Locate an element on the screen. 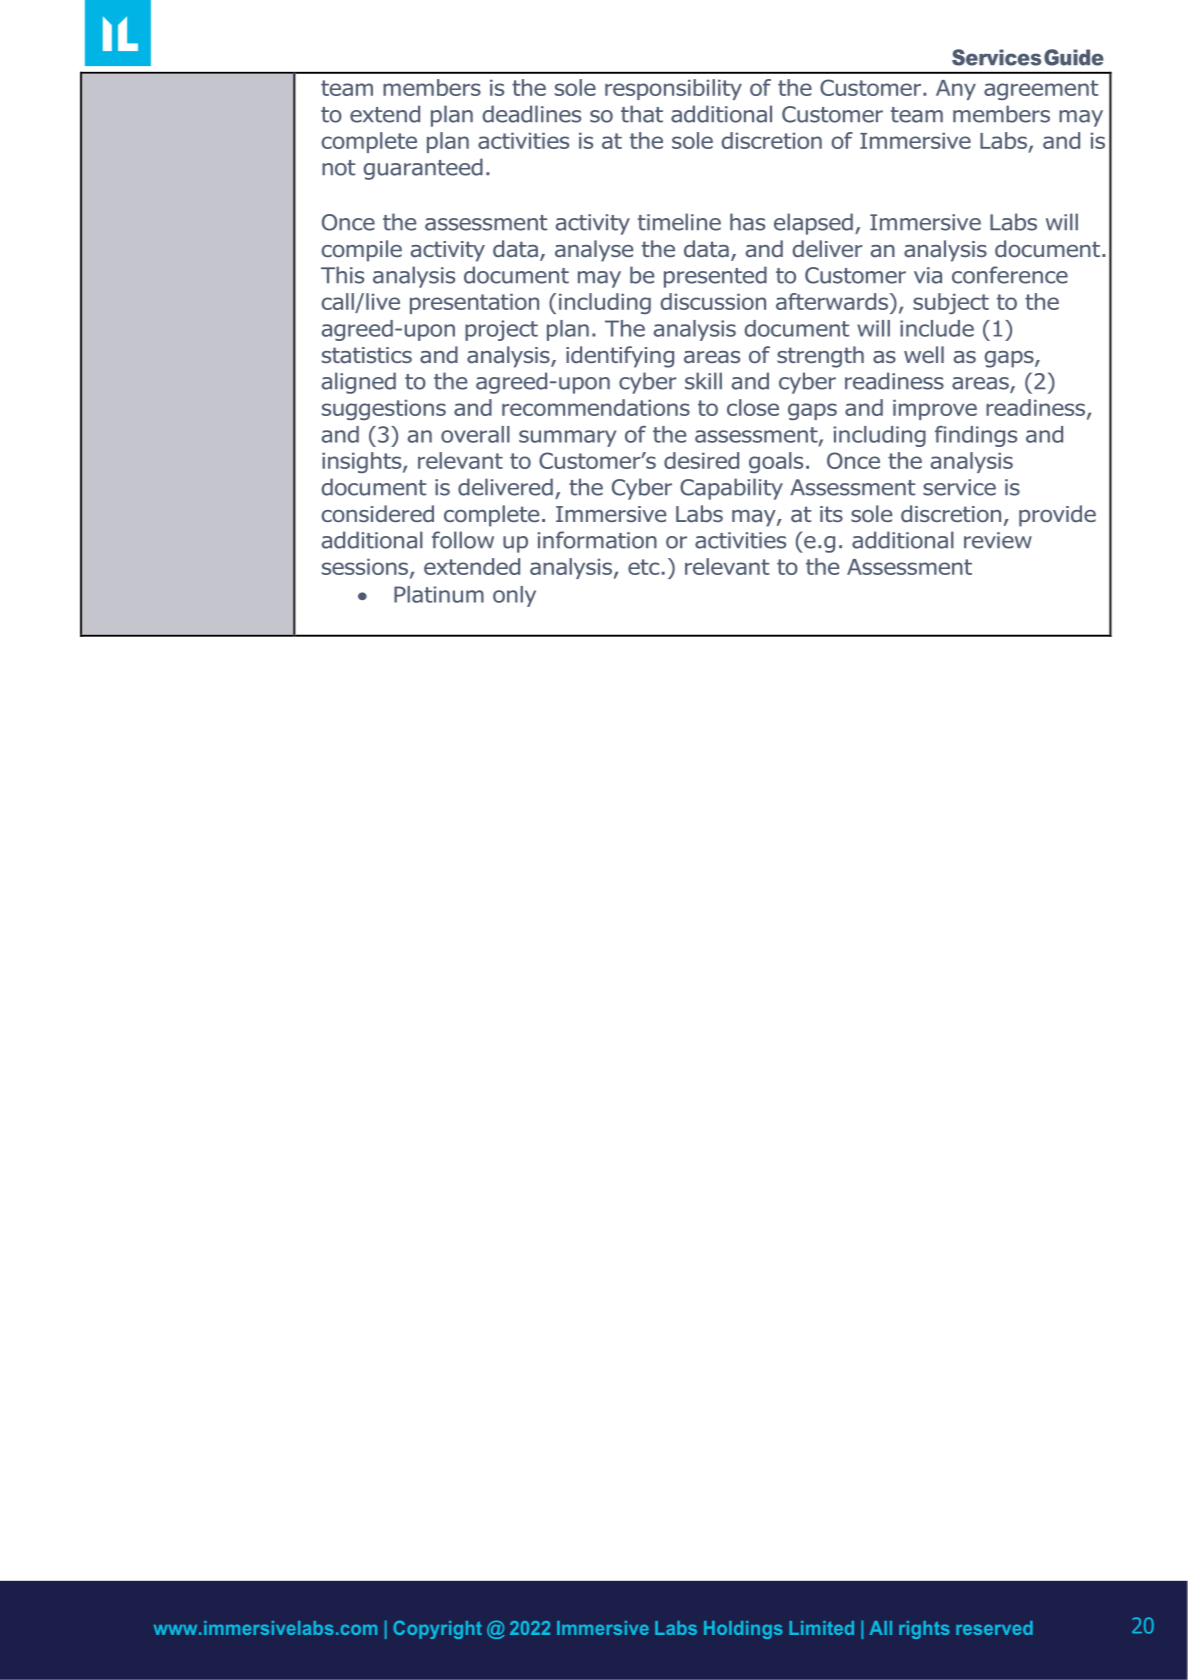 The width and height of the screenshot is (1188, 1680). review is located at coordinates (998, 540).
